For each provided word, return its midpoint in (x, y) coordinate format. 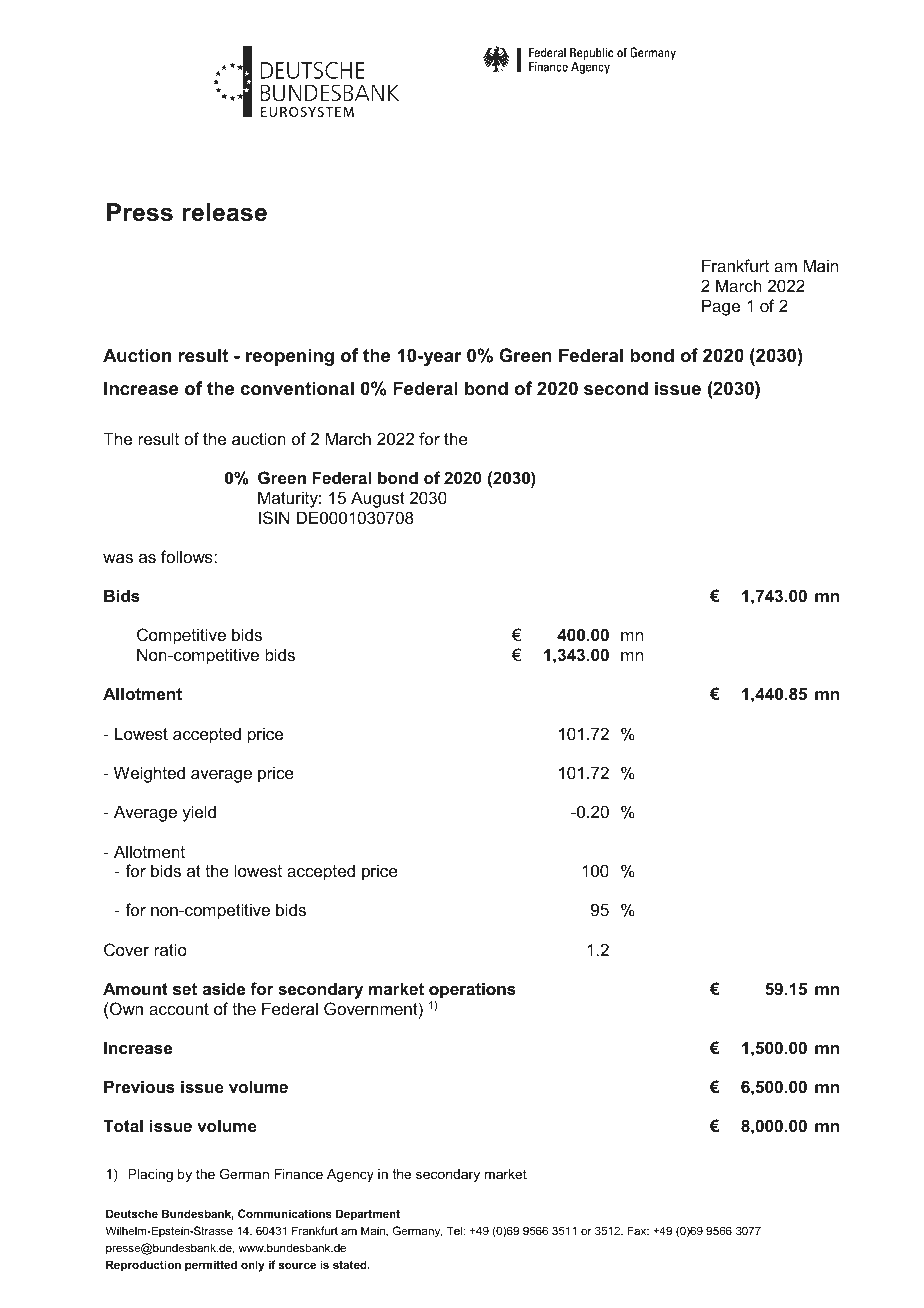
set (185, 989)
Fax (638, 1230)
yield (199, 813)
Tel (455, 1230)
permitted (211, 1266)
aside (224, 988)
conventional (297, 388)
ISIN (274, 517)
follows (188, 556)
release (224, 212)
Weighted (149, 774)
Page (721, 307)
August (378, 499)
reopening (290, 357)
